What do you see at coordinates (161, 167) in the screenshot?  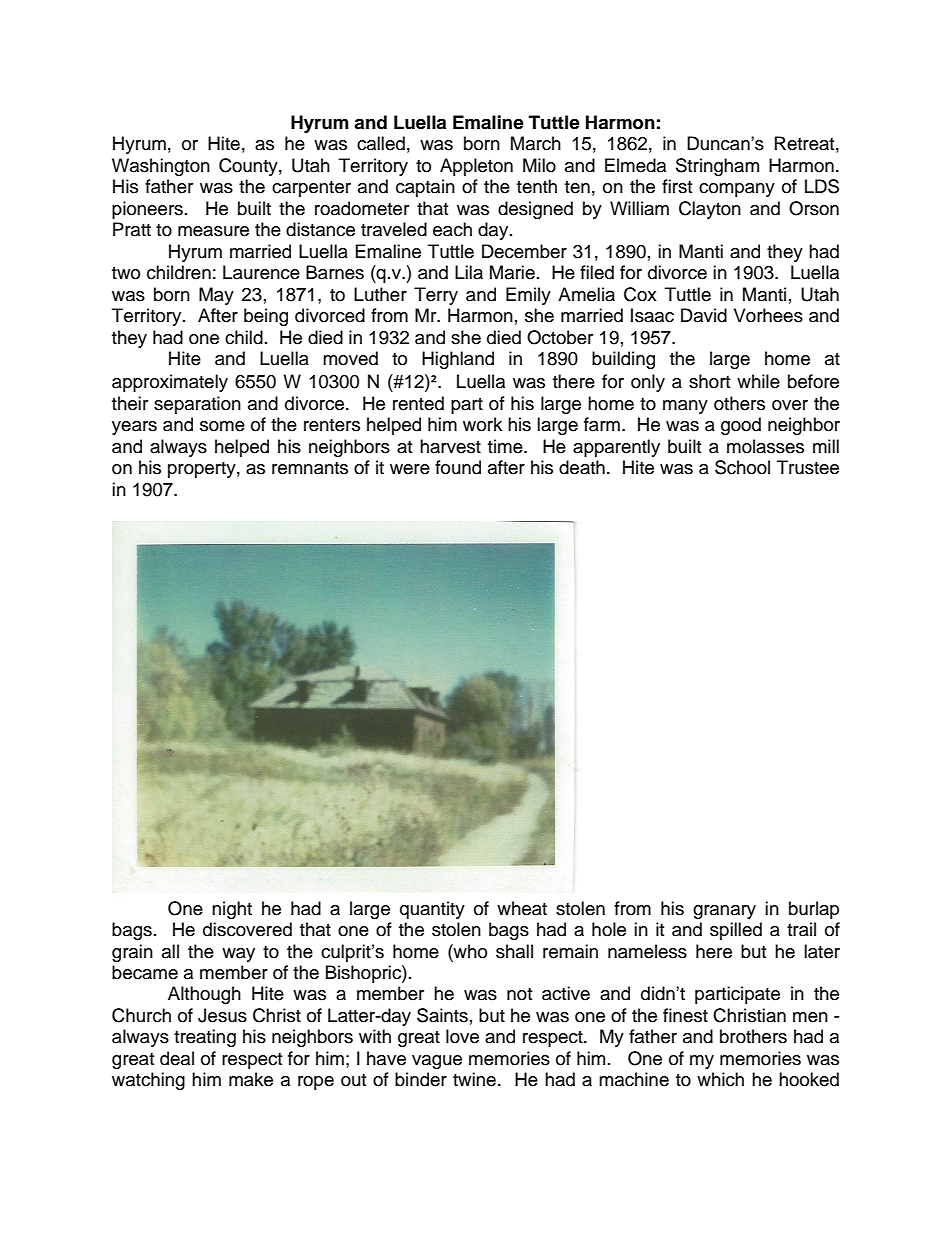 I see `Washington` at bounding box center [161, 167].
